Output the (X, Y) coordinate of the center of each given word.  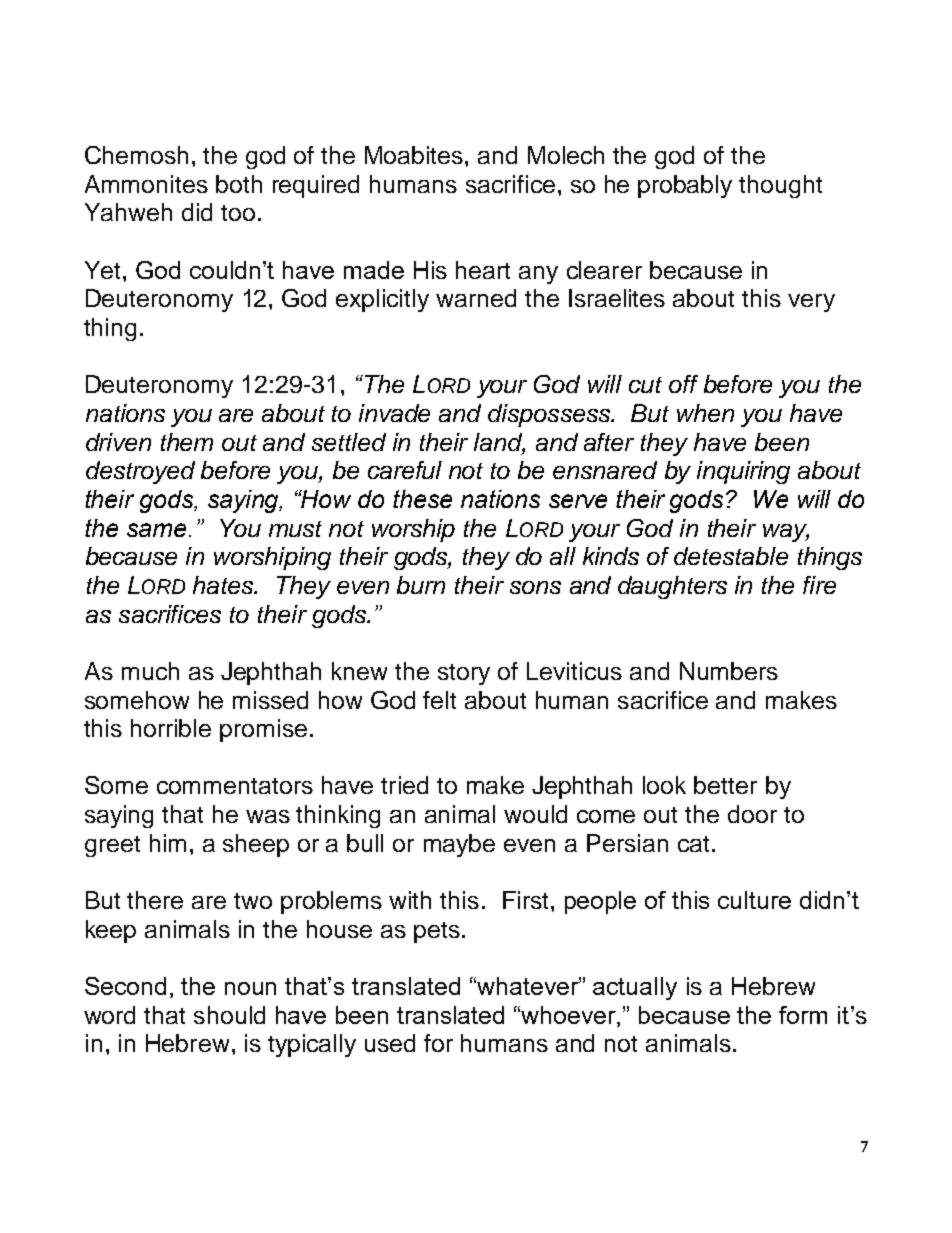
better (725, 785)
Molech (566, 155)
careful (405, 470)
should (229, 1015)
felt (439, 700)
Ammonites (146, 184)
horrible (171, 728)
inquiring (743, 472)
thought (780, 186)
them (187, 442)
